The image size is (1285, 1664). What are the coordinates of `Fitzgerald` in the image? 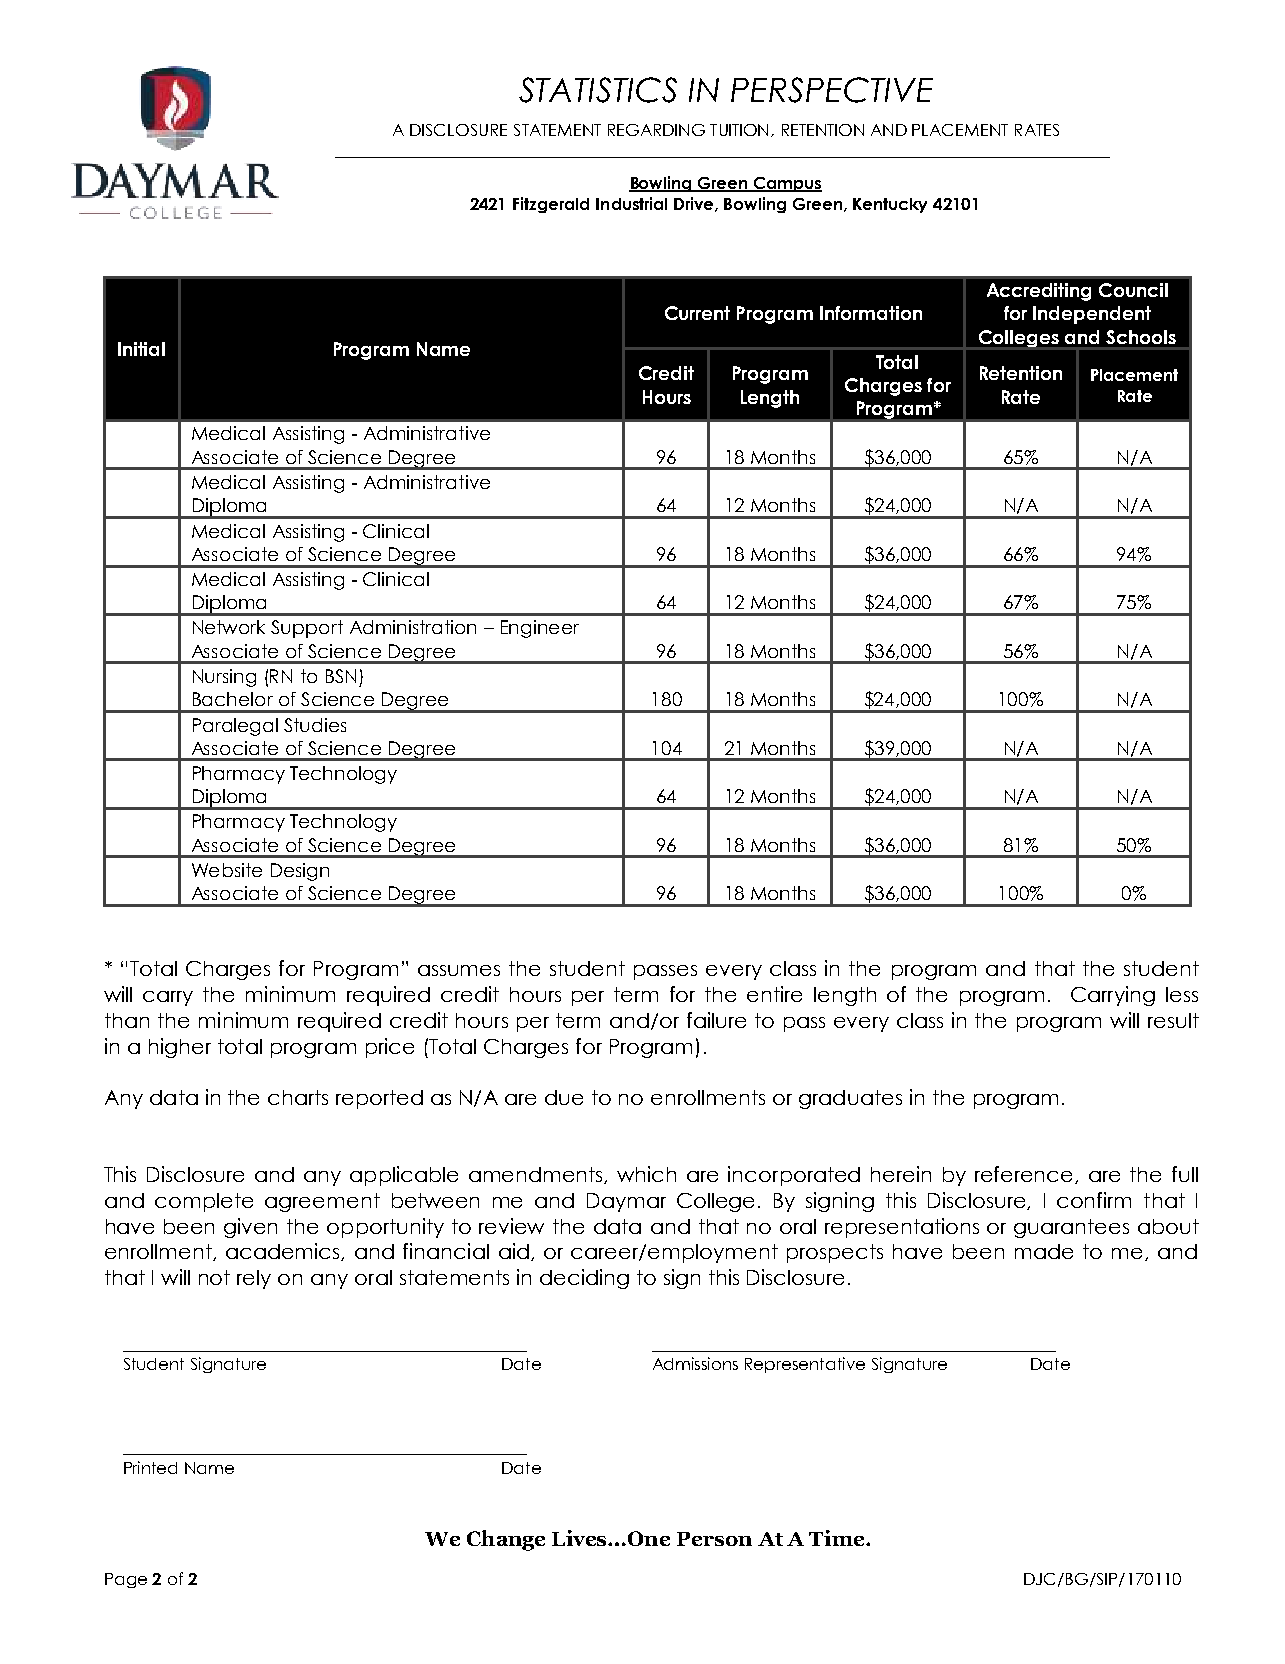 It's located at (551, 205).
